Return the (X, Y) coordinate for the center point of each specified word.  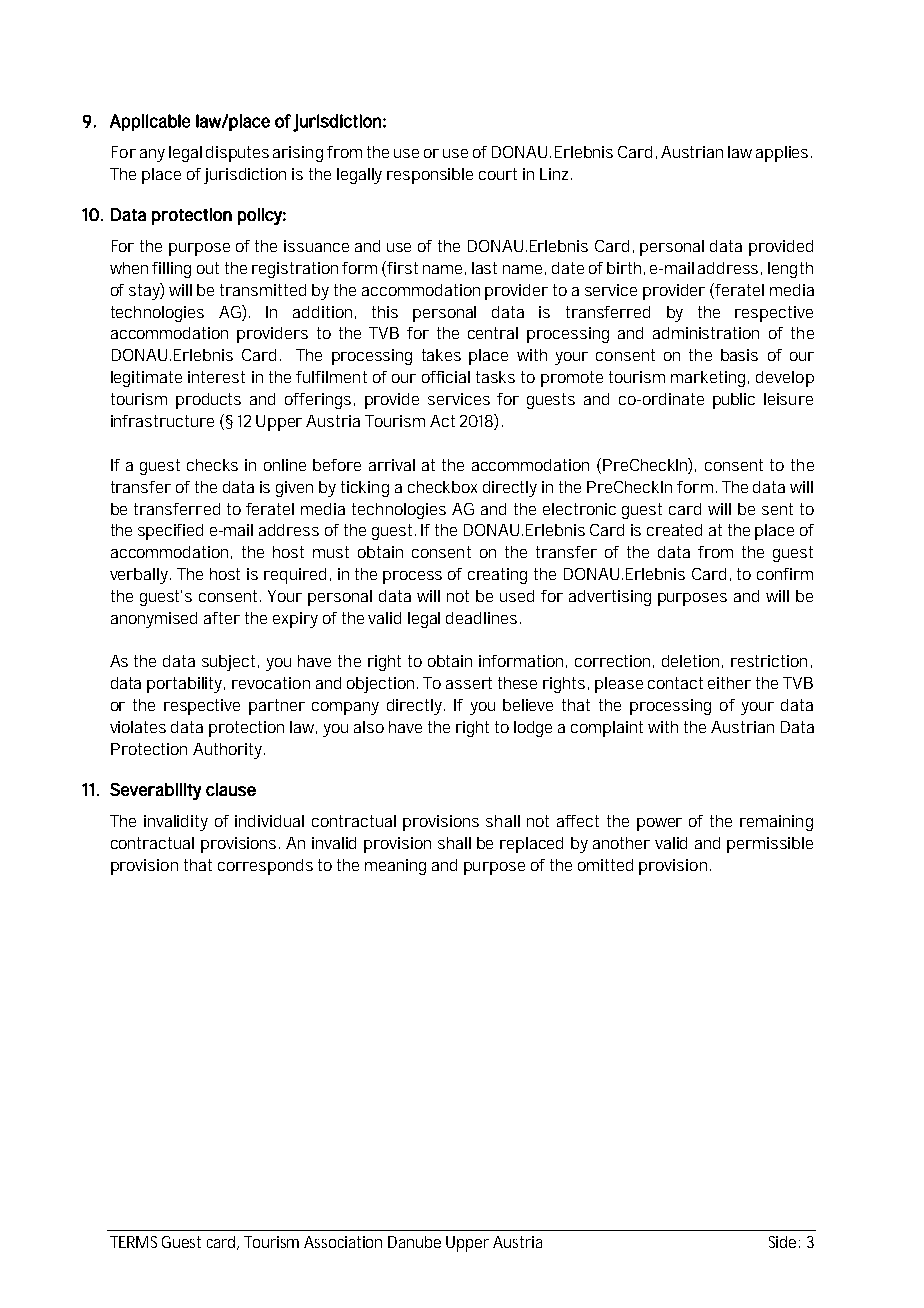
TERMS (133, 1242)
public (734, 401)
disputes (237, 154)
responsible (430, 176)
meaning (395, 867)
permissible (770, 845)
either (729, 683)
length (790, 270)
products (208, 401)
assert (469, 683)
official (446, 377)
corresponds (265, 867)
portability (186, 685)
